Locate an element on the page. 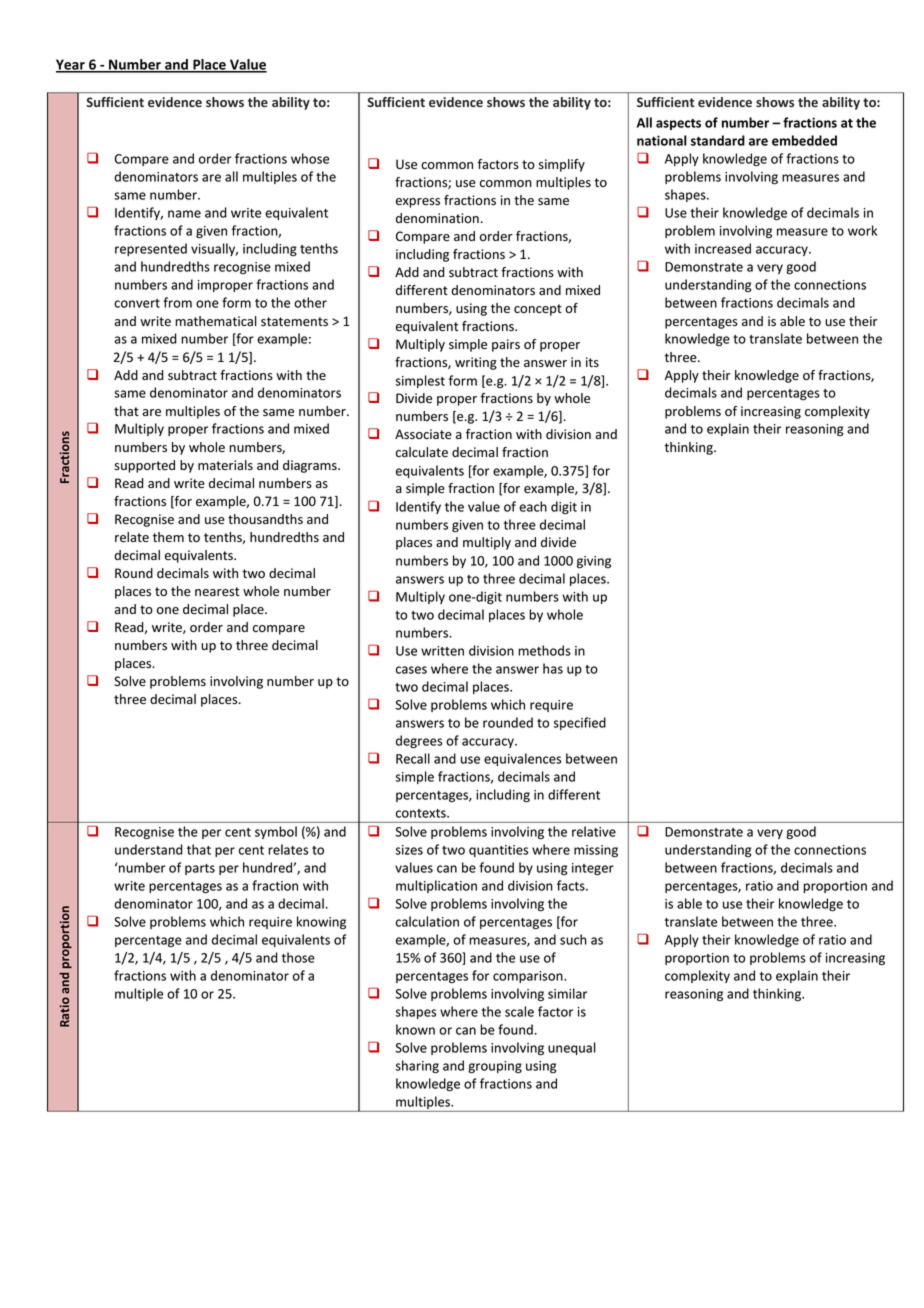 This page has width=924, height=1308. missing is located at coordinates (596, 851).
